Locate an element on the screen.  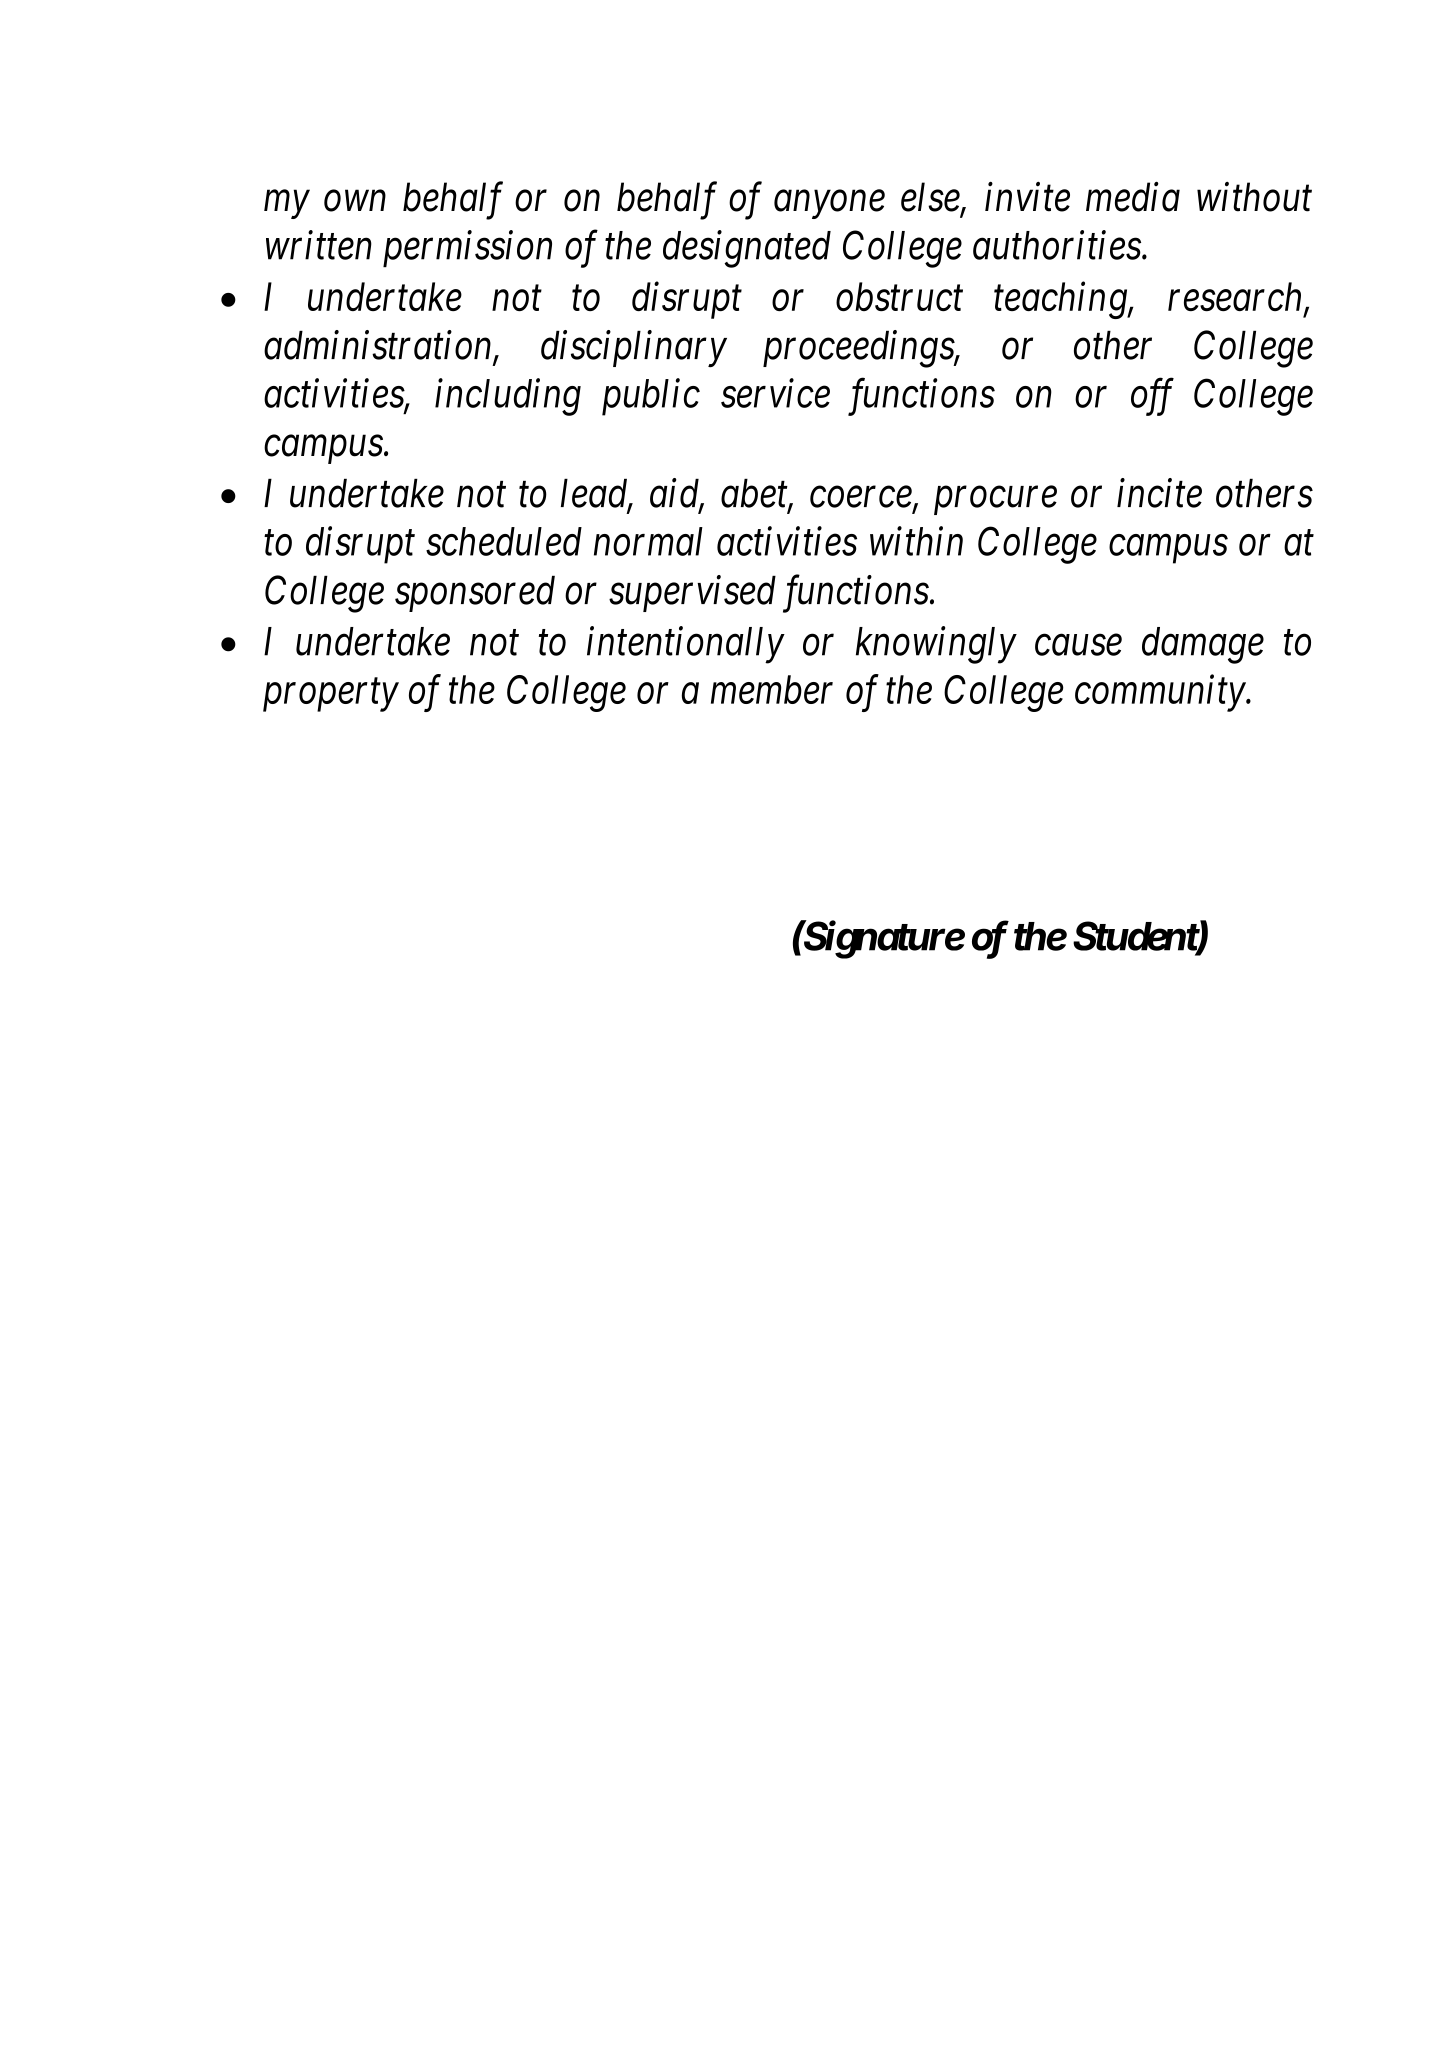
own is located at coordinates (355, 201).
